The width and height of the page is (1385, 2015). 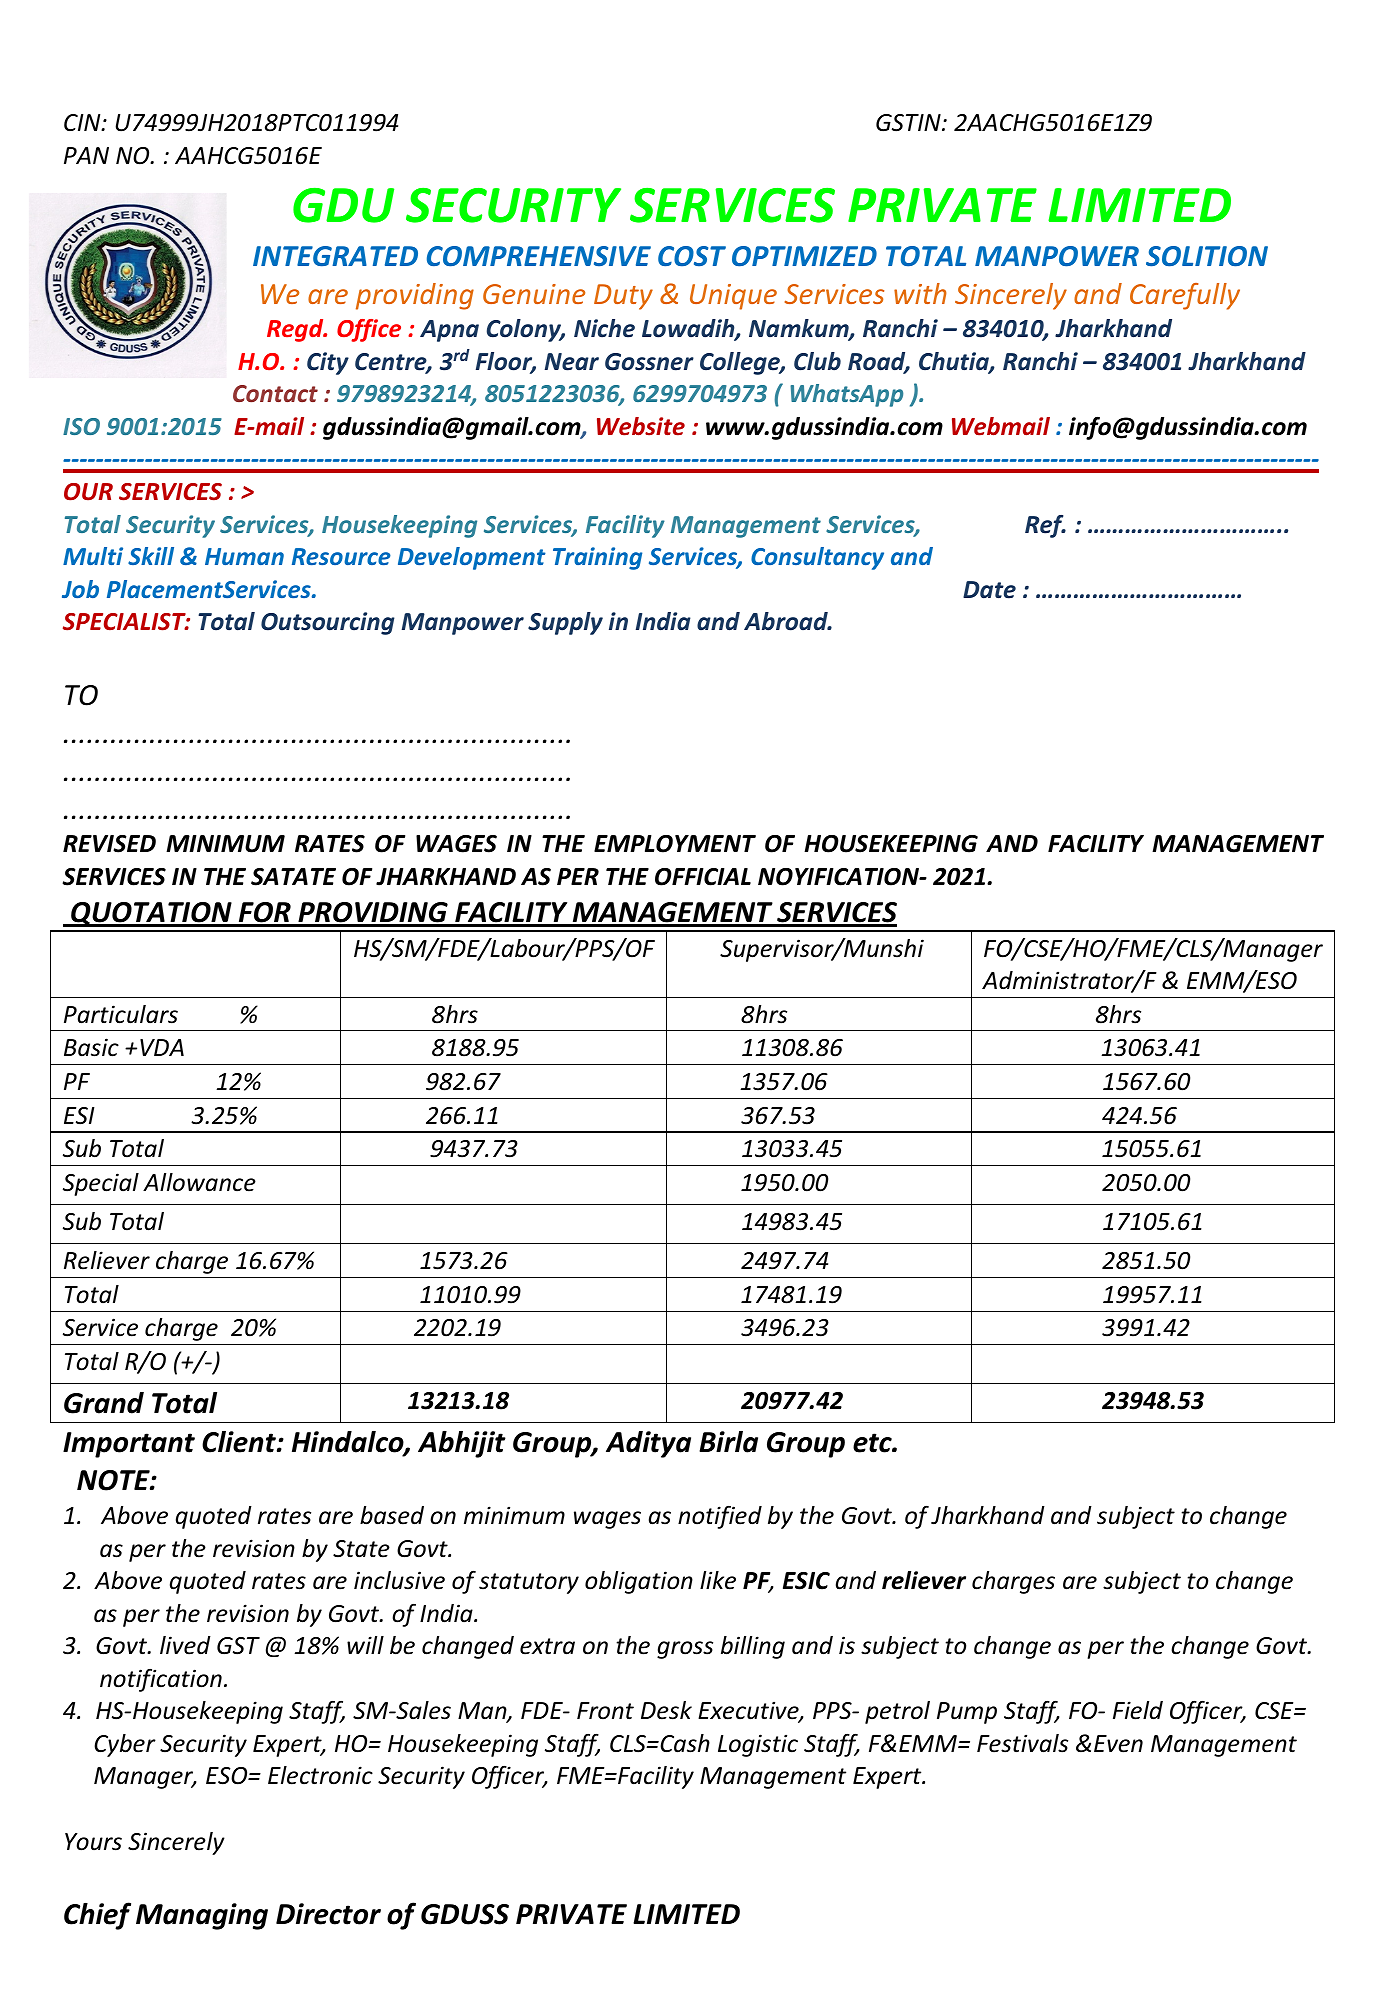 What do you see at coordinates (202, 1916) in the page?
I see `Managing` at bounding box center [202, 1916].
